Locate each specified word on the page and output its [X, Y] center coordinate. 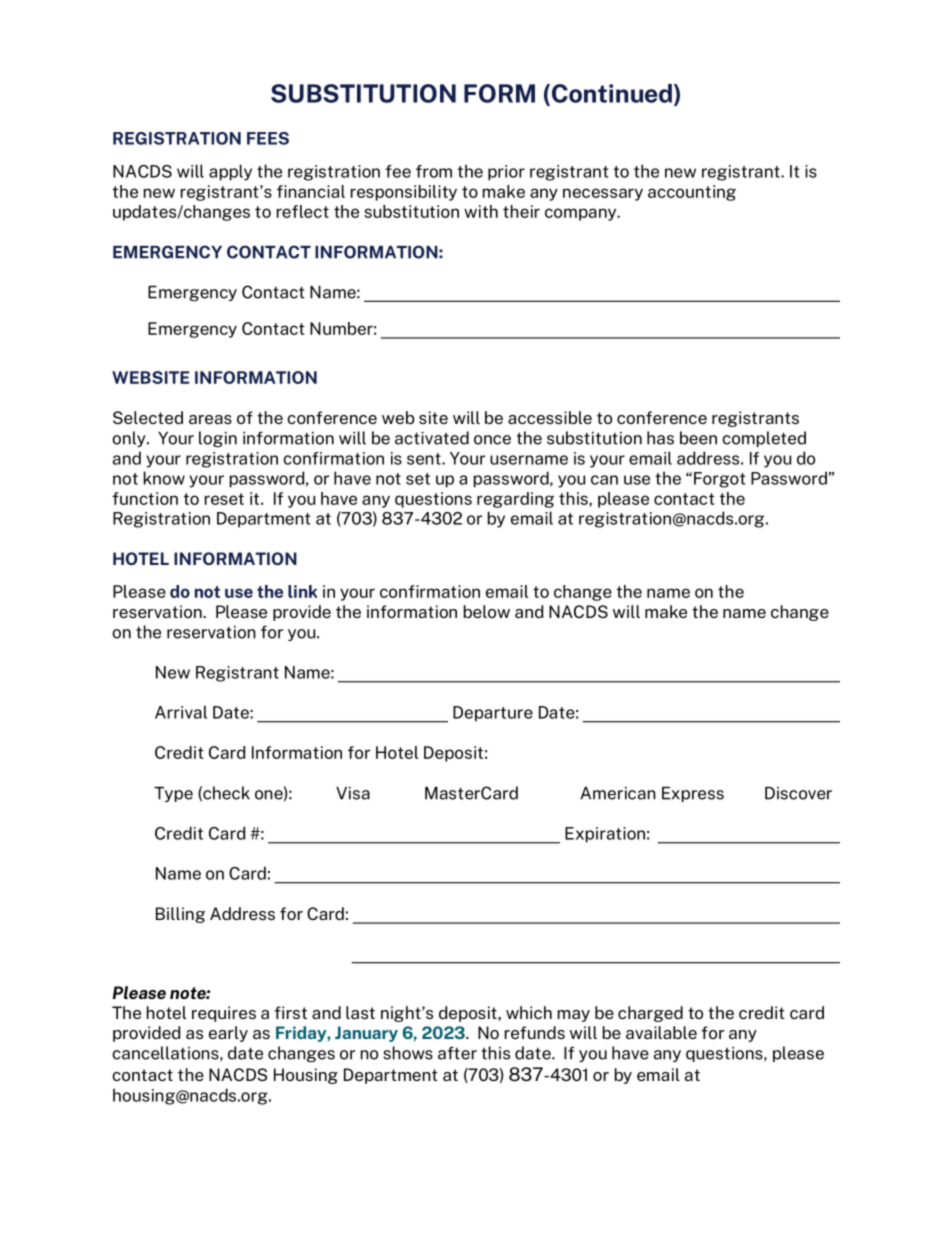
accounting [692, 193]
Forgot [719, 480]
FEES [268, 138]
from [434, 171]
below [487, 611]
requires [224, 1014]
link [303, 591]
